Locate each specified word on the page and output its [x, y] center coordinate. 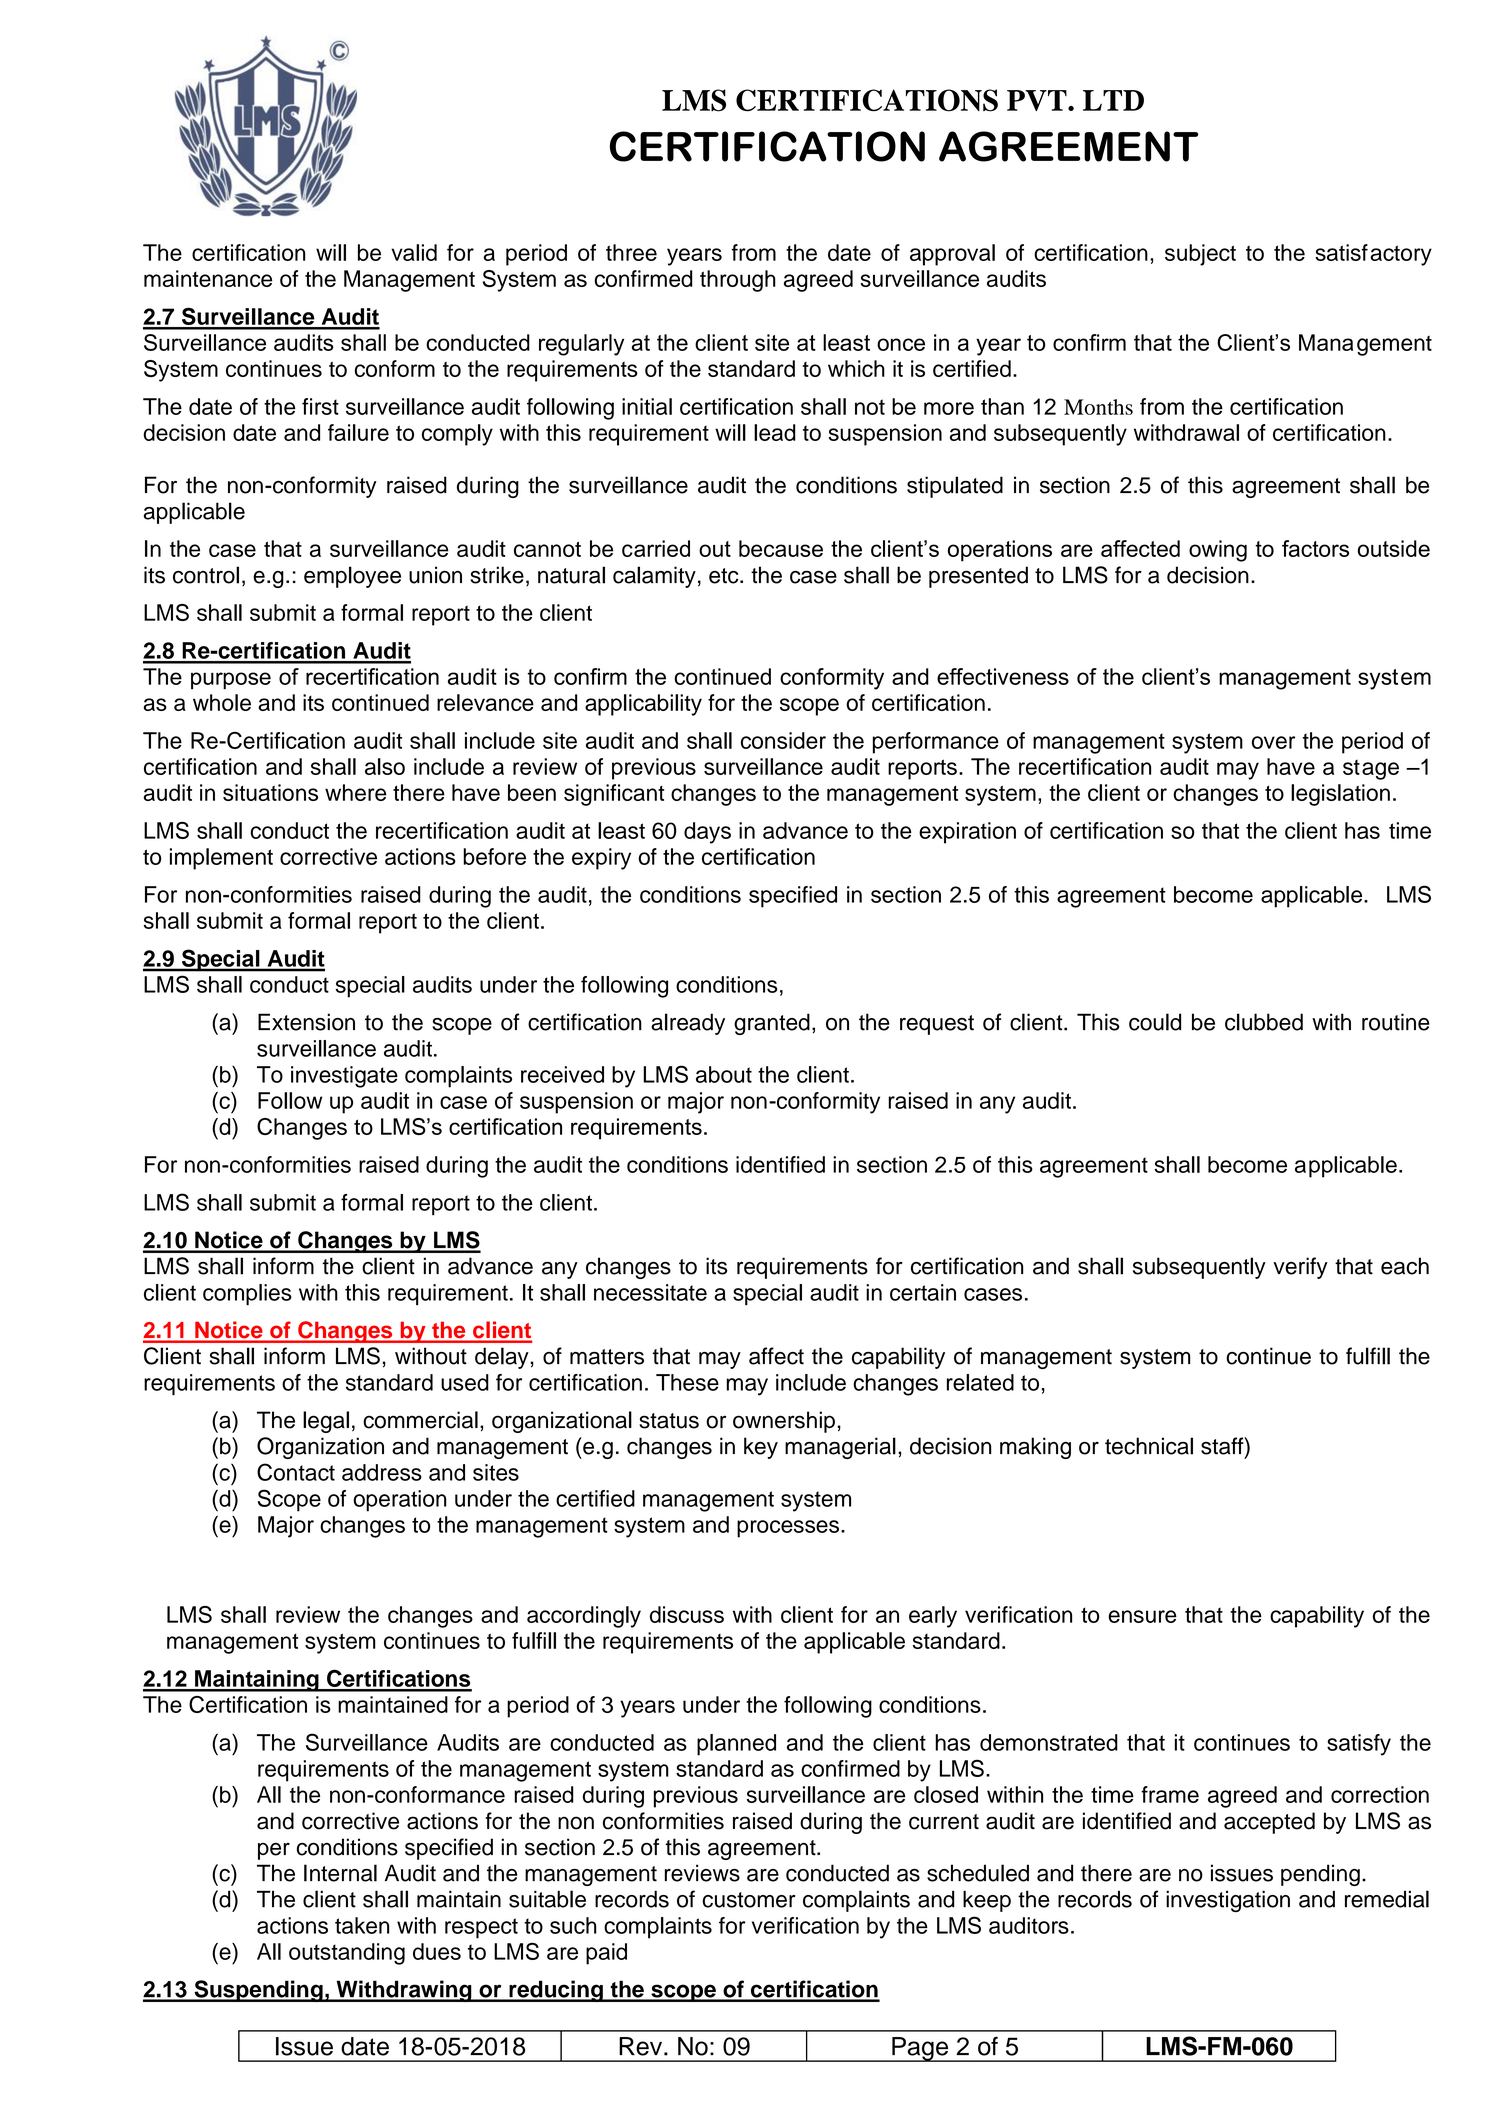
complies [247, 1295]
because [781, 548]
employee [352, 577]
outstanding [347, 1954]
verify [1300, 1268]
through [738, 281]
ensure [1142, 1616]
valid [414, 252]
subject [1200, 255]
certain [923, 1292]
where [355, 792]
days [707, 833]
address [382, 1472]
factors [1315, 548]
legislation [1340, 795]
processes [788, 1529]
